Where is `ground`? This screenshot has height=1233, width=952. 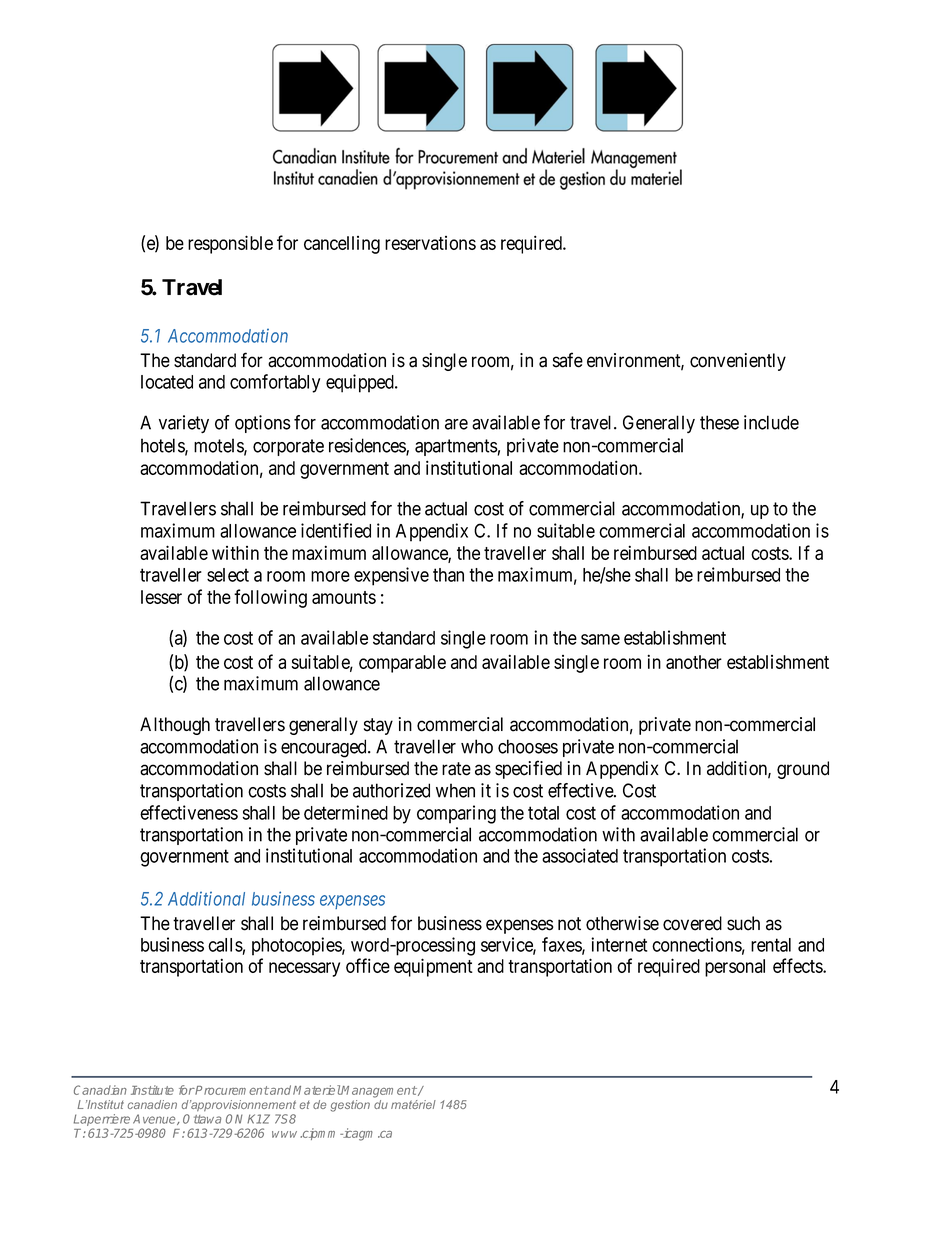 ground is located at coordinates (803, 770).
